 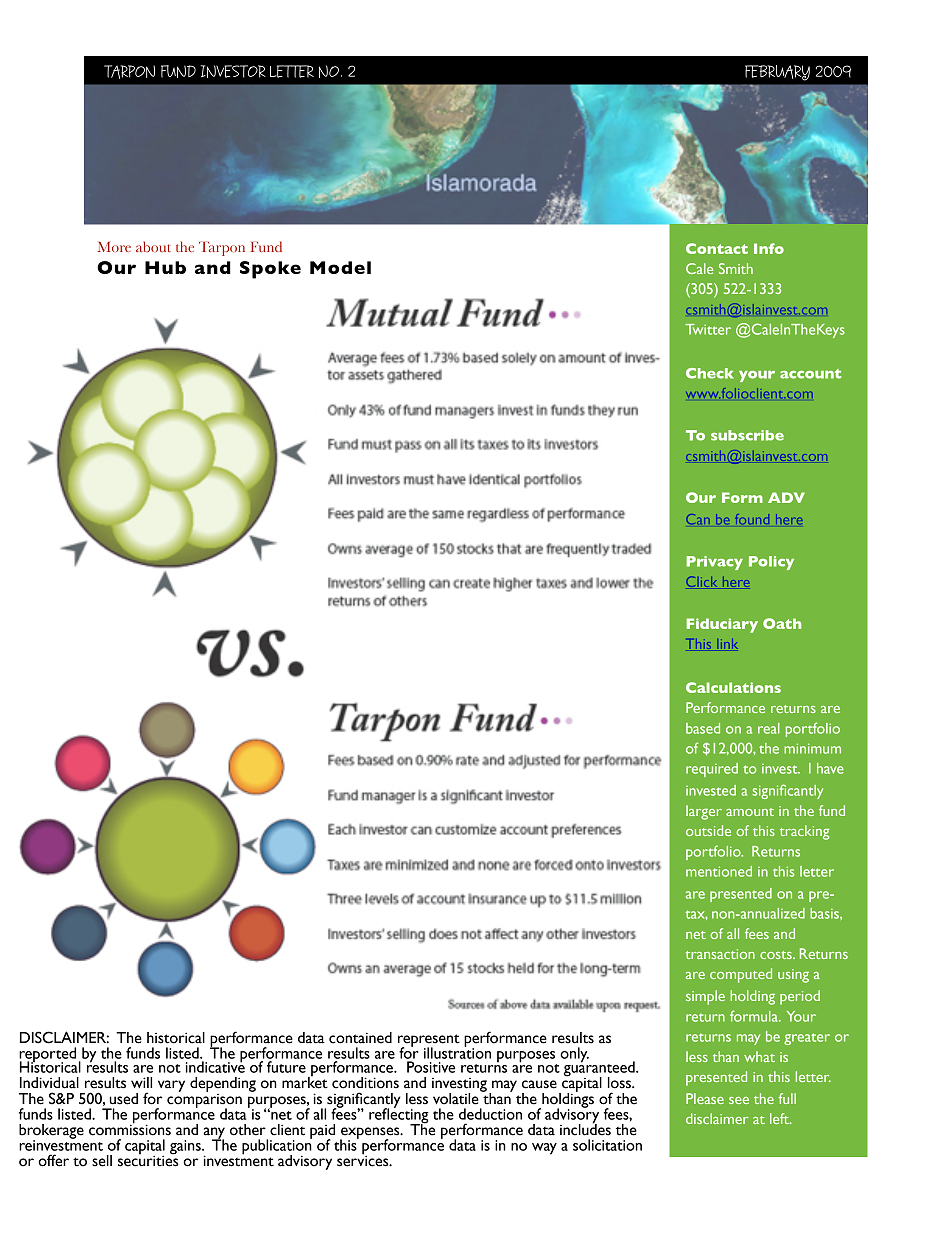 I want to click on Model, so click(x=340, y=267).
